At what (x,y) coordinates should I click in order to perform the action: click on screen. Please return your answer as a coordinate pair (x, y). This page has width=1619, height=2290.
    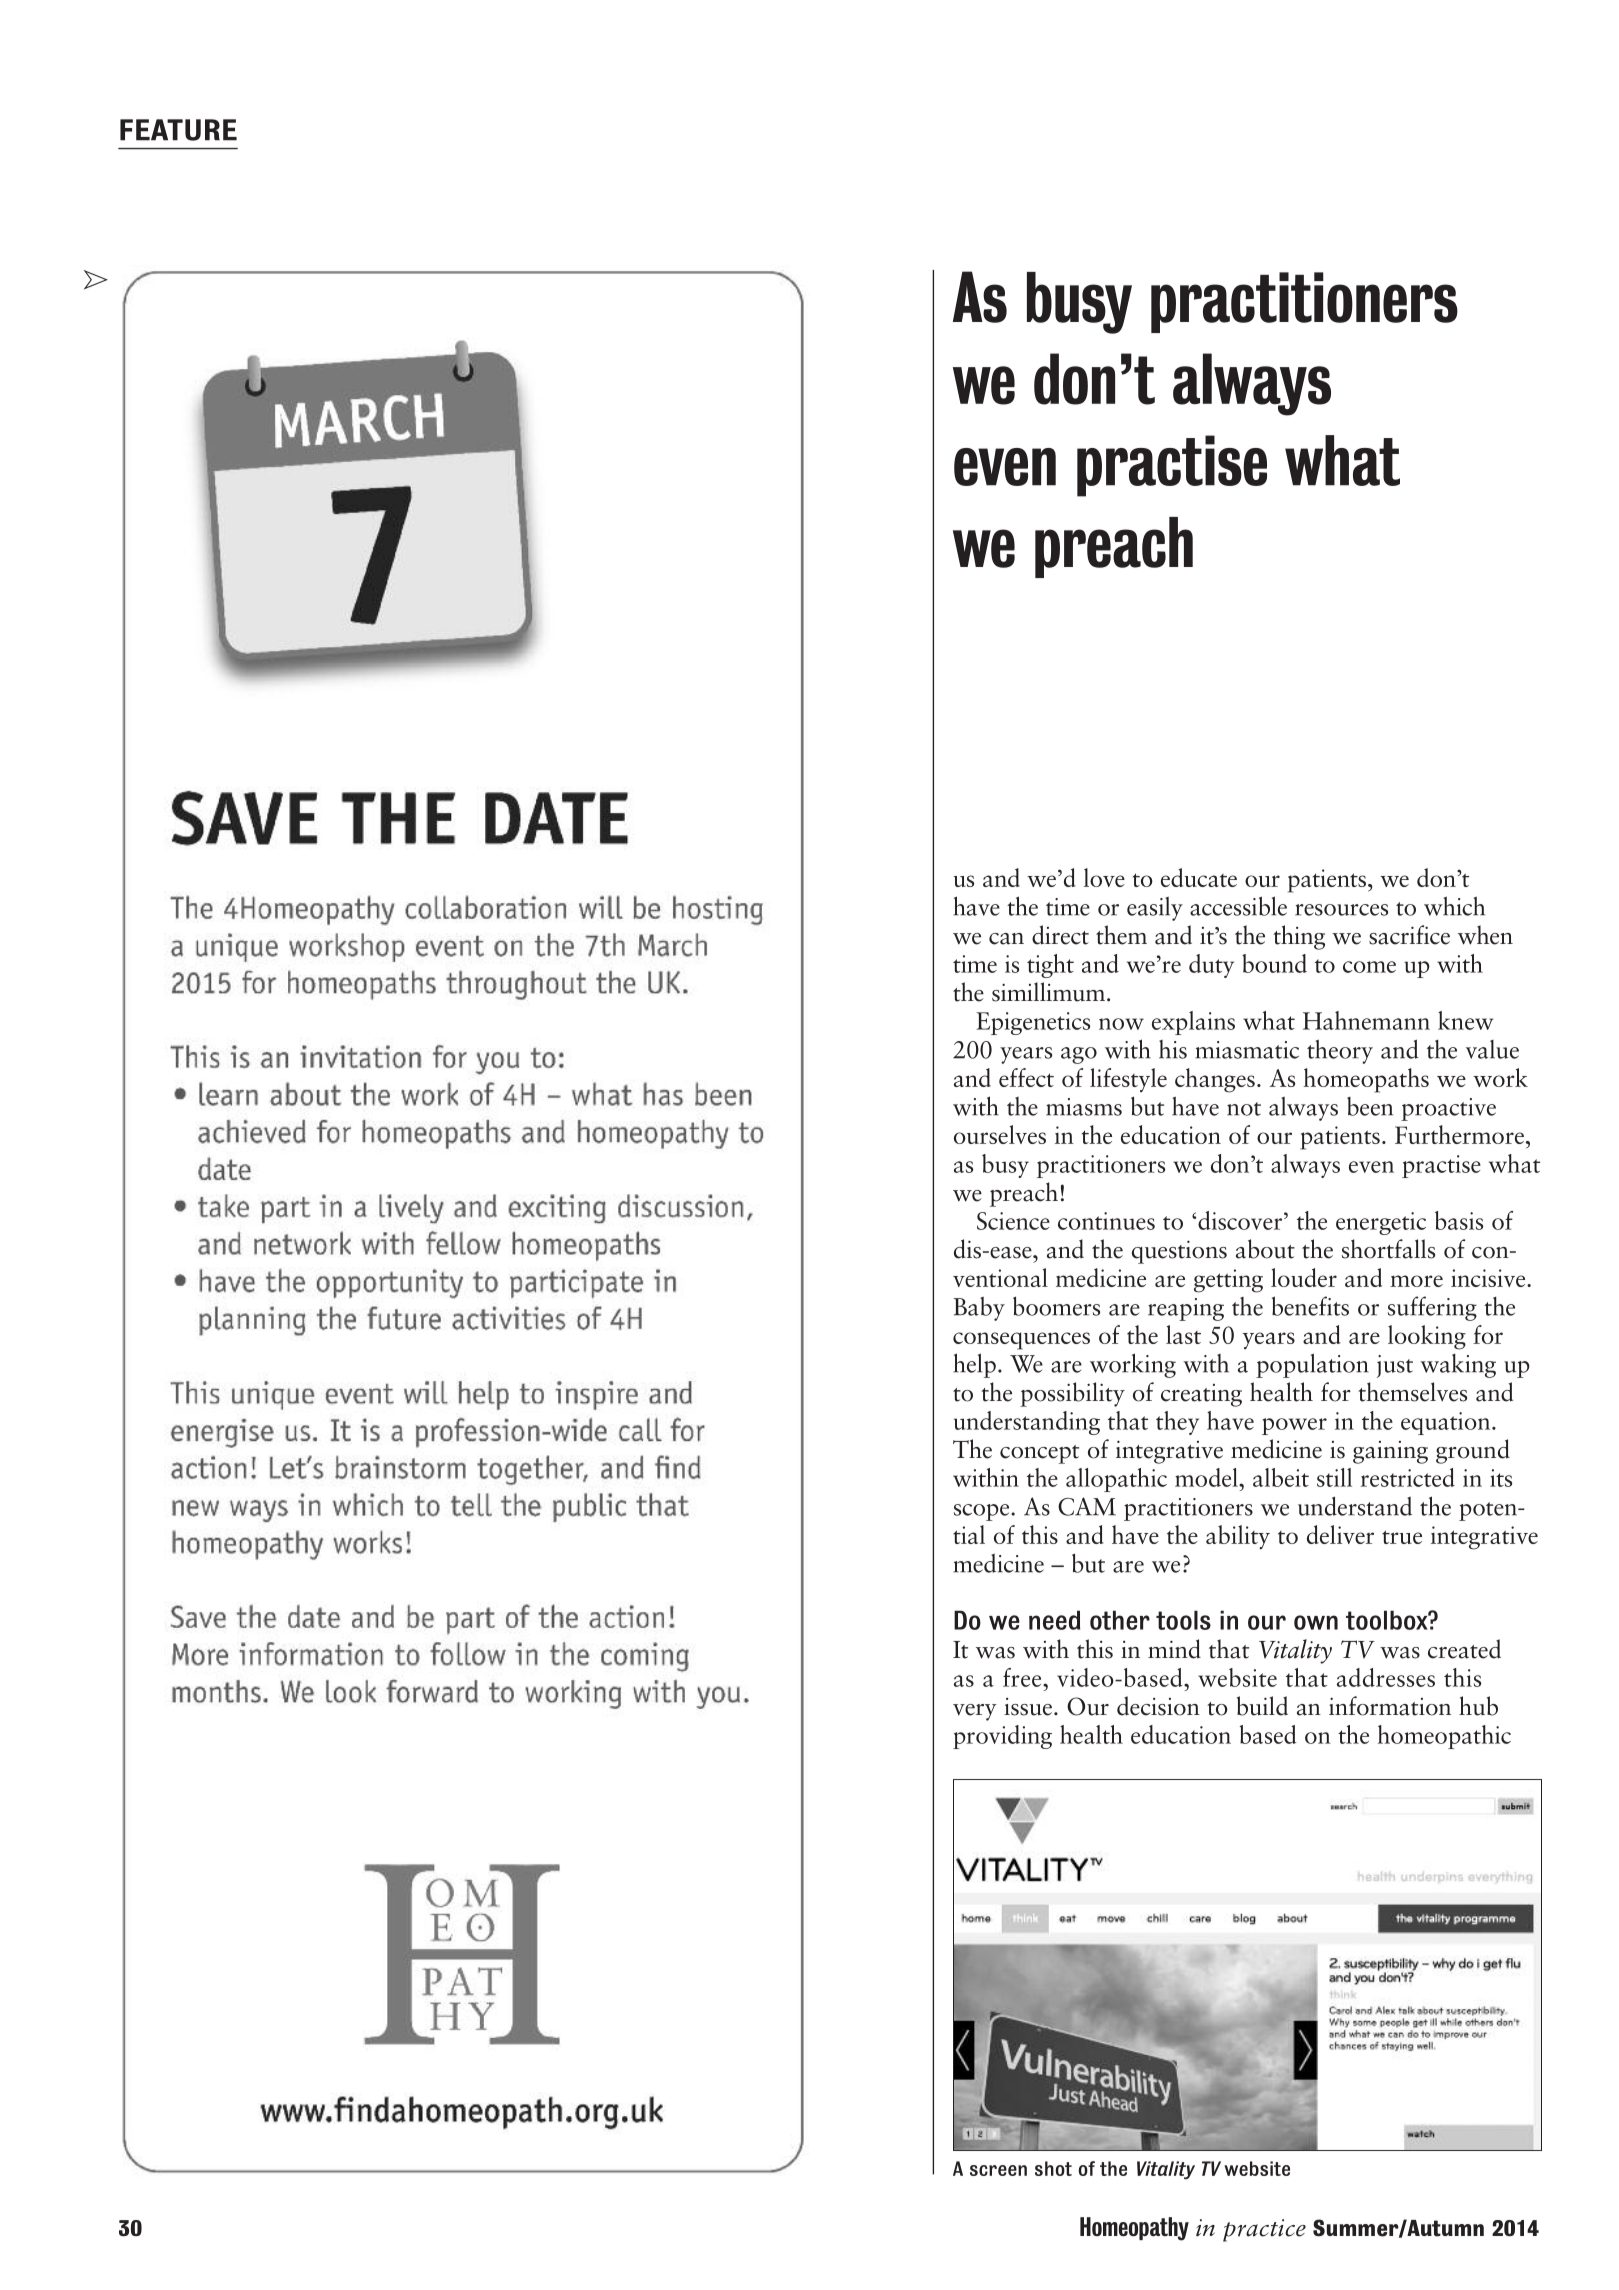
    Looking at the image, I should click on (998, 2170).
